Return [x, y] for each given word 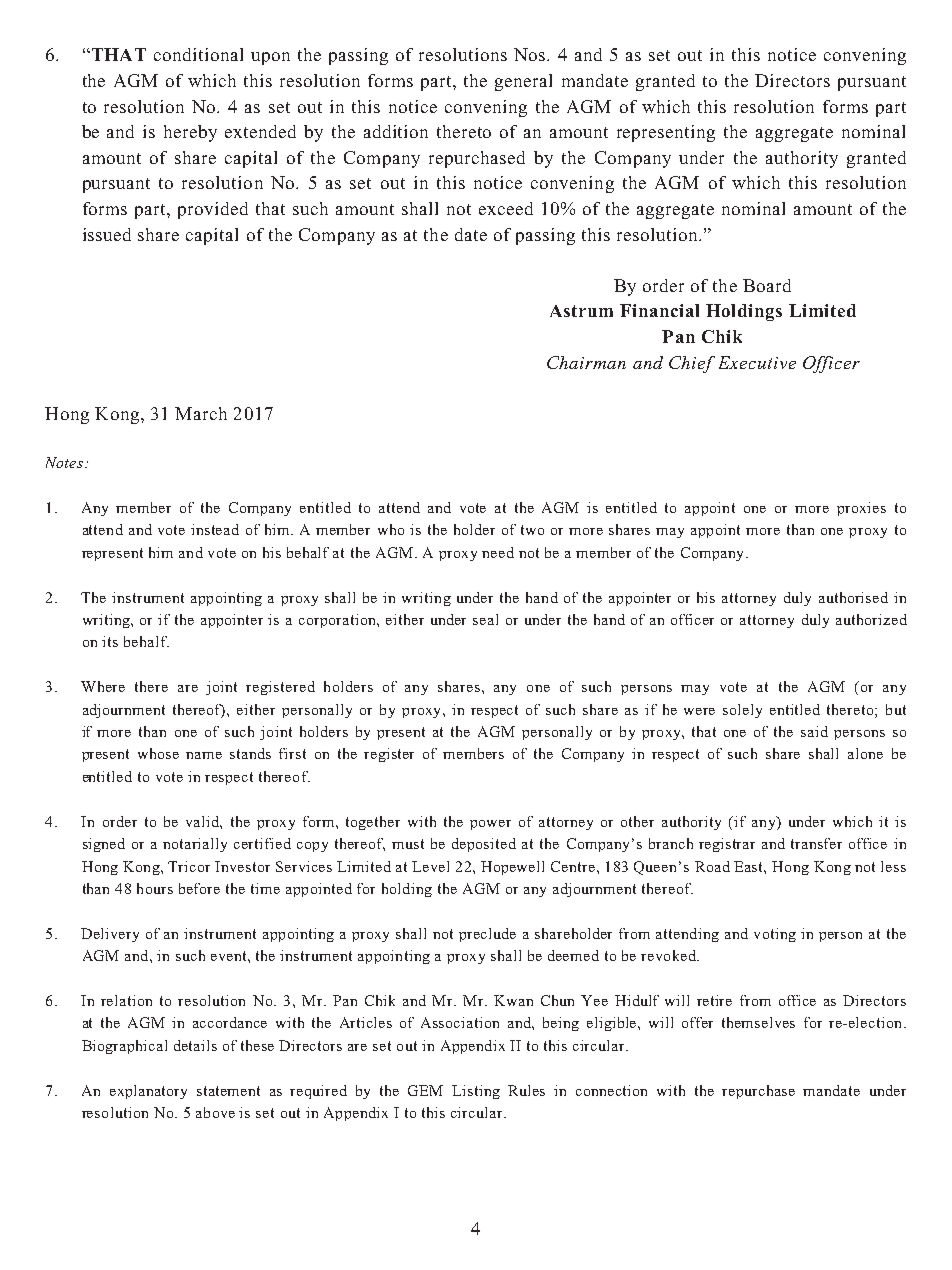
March [201, 413]
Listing [476, 1092]
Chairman [586, 362]
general [523, 82]
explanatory [148, 1092]
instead [215, 529]
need [498, 552]
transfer [816, 843]
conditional [198, 54]
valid [203, 821]
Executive [757, 362]
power [490, 825]
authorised [853, 597]
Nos [531, 54]
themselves [758, 1022]
